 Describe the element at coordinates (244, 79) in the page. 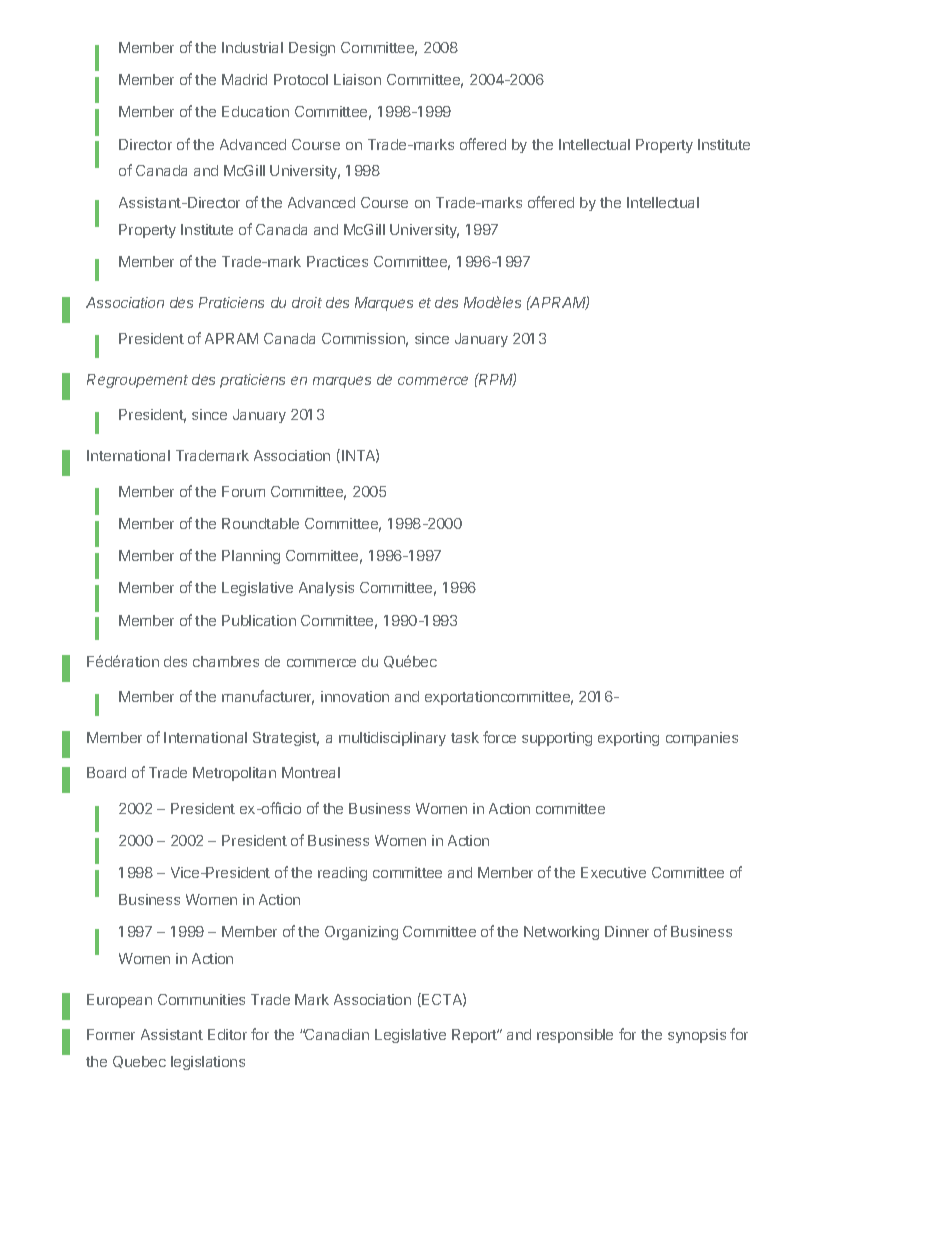

I see `Madrid` at that location.
